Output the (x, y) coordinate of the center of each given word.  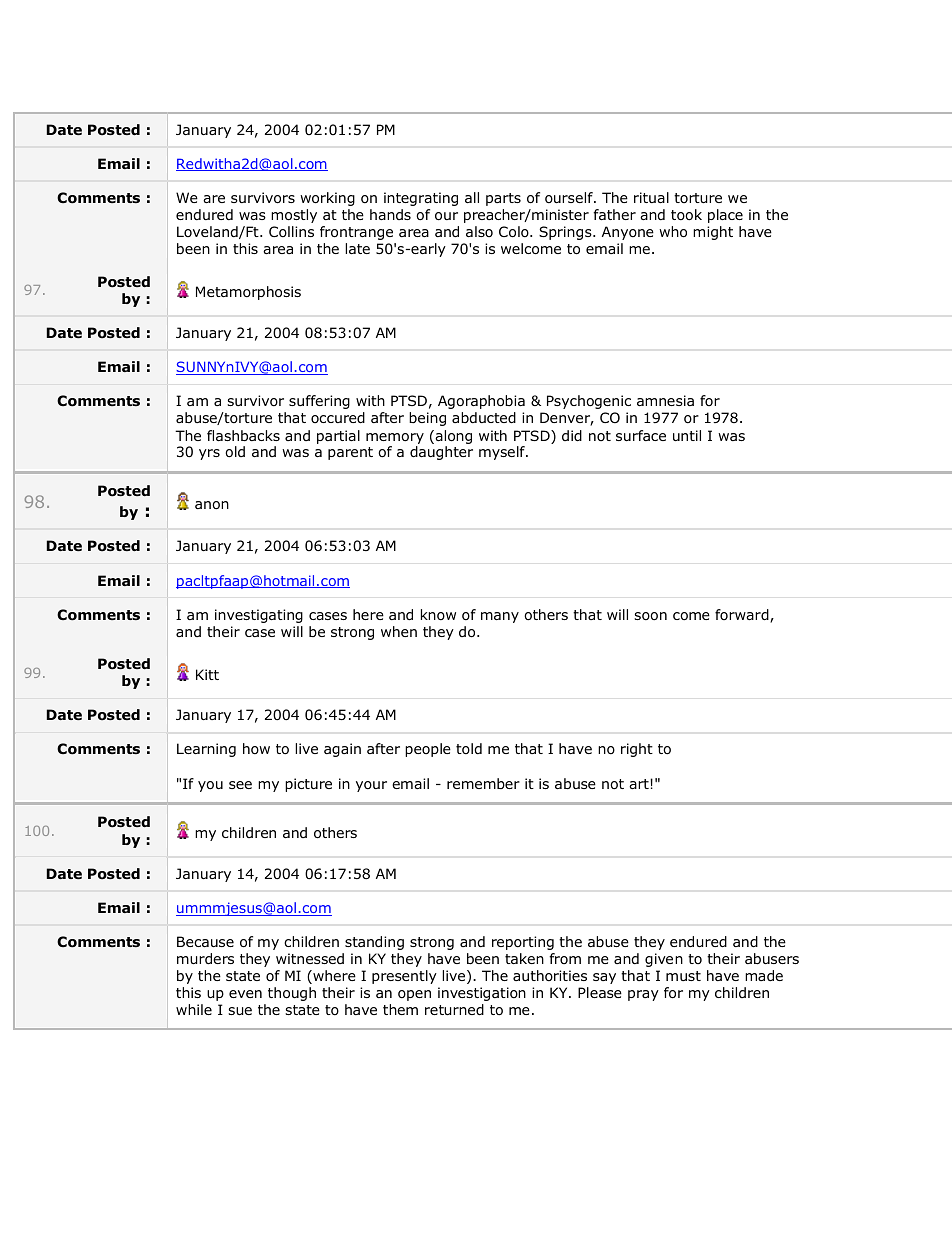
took (686, 215)
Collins (291, 231)
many (500, 617)
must (683, 976)
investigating (259, 616)
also (479, 231)
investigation (482, 994)
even (245, 994)
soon (650, 616)
